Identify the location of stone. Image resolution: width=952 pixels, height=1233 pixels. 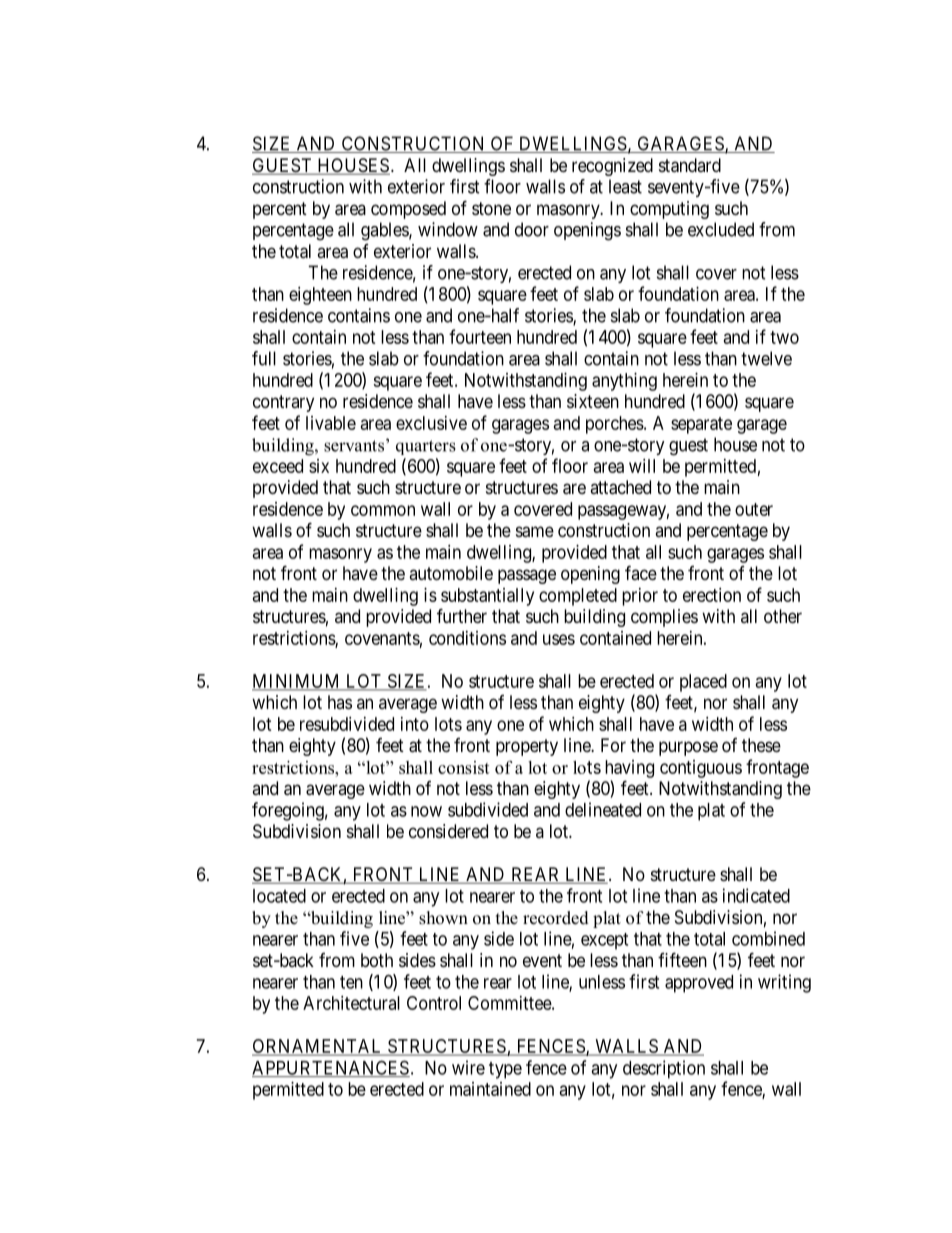
(491, 208).
